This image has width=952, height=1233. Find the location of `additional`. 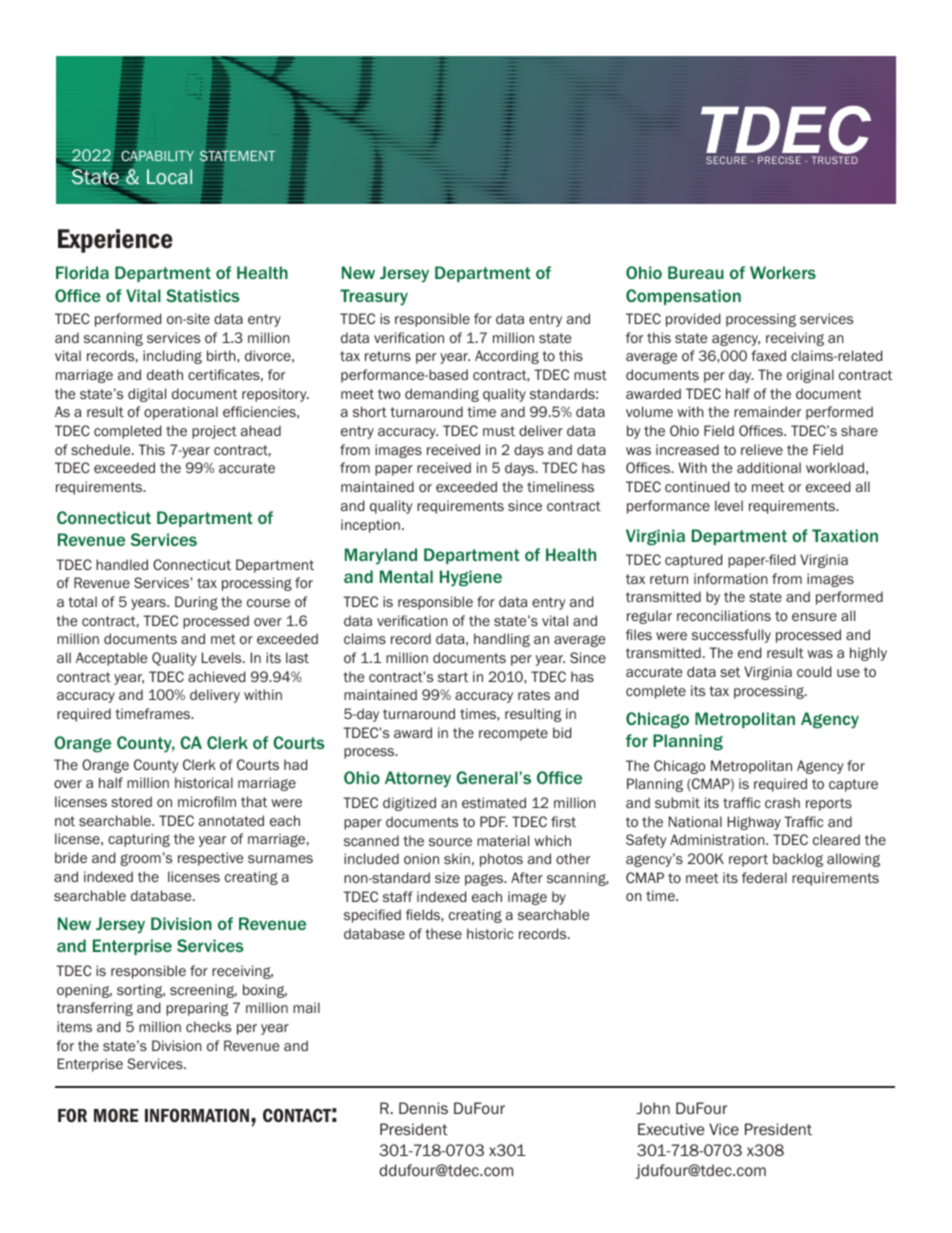

additional is located at coordinates (769, 467).
